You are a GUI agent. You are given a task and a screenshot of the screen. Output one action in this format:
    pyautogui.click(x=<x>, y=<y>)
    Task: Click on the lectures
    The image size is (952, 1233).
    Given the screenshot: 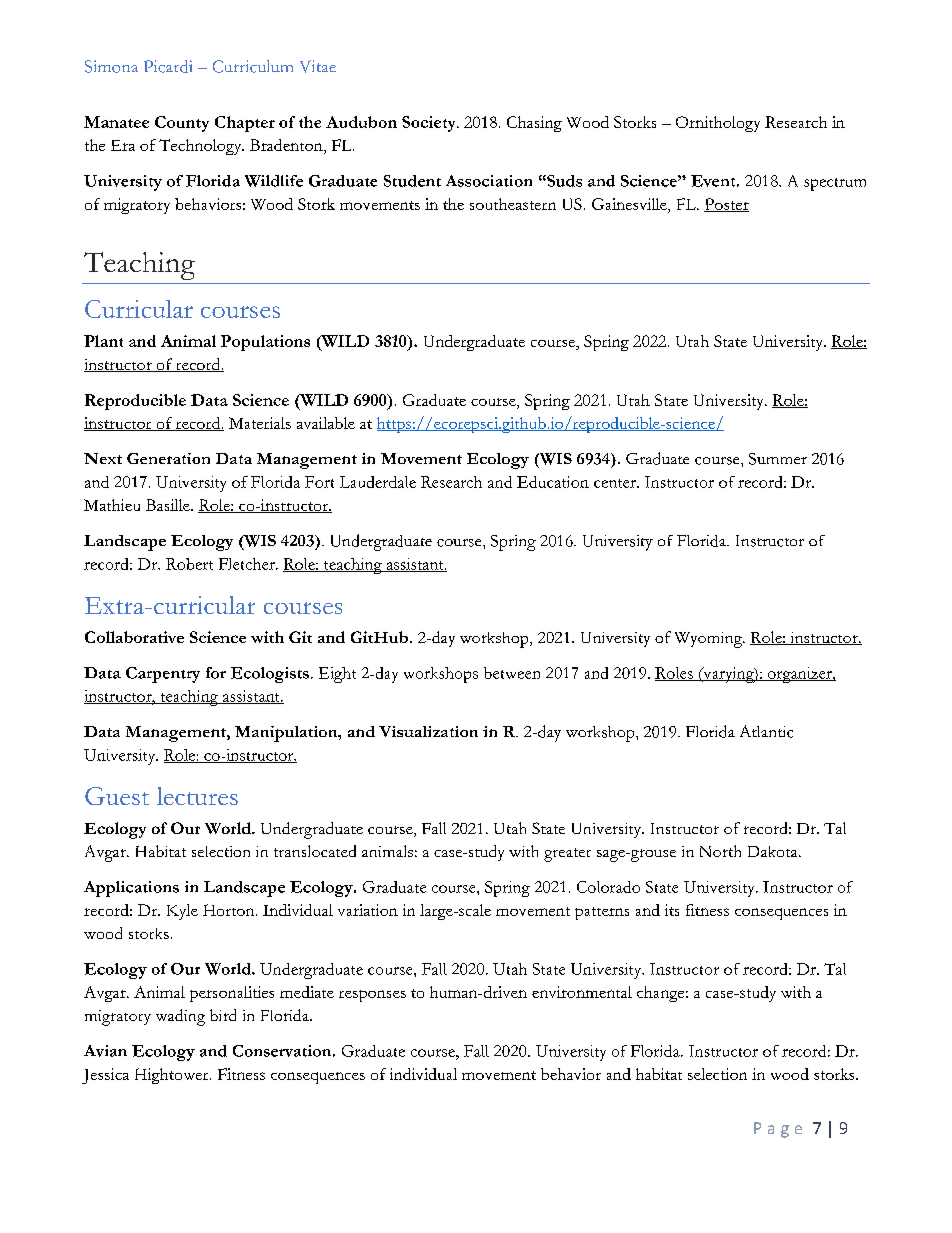 What is the action you would take?
    pyautogui.click(x=197, y=796)
